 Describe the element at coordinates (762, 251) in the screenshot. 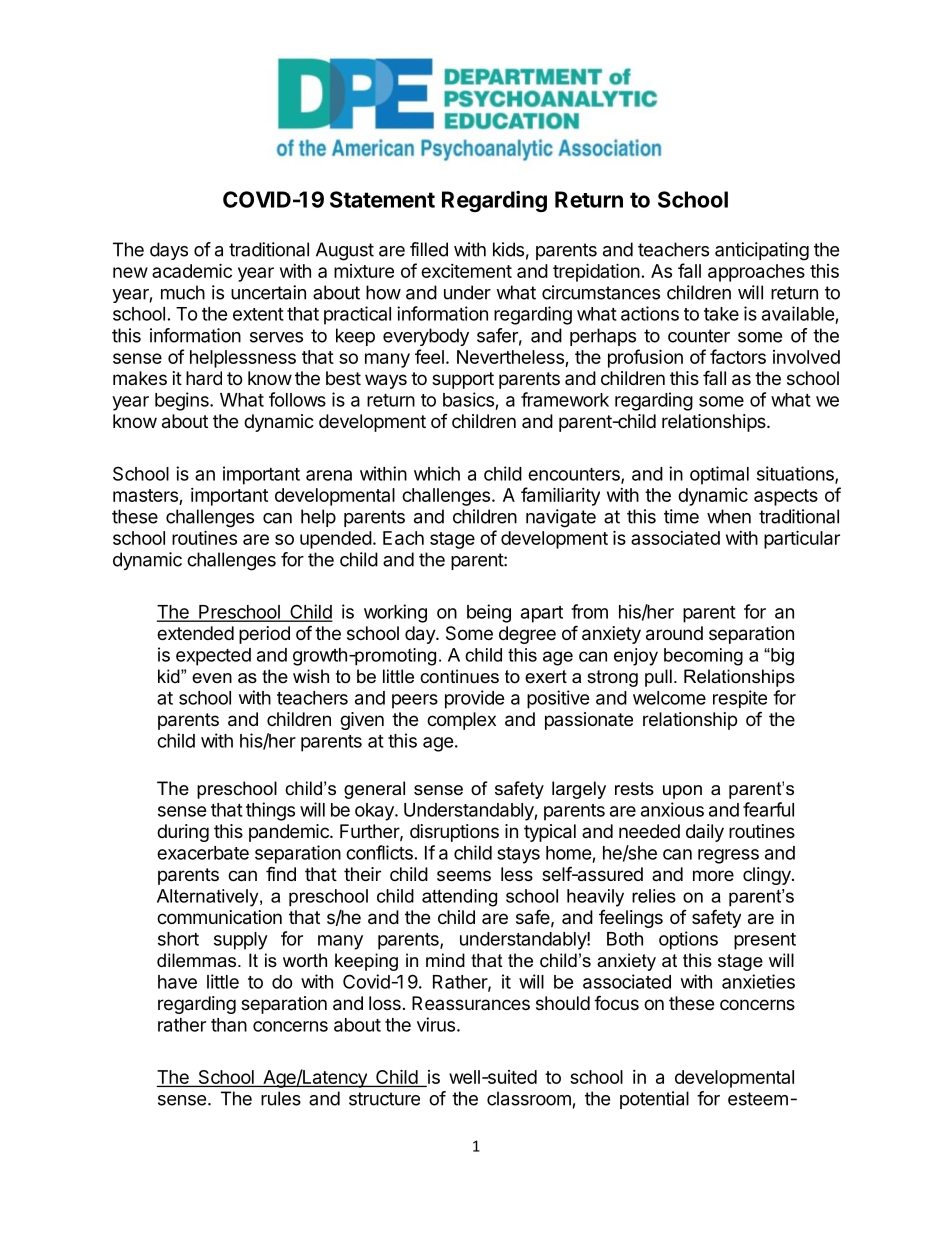

I see `anticipating` at that location.
